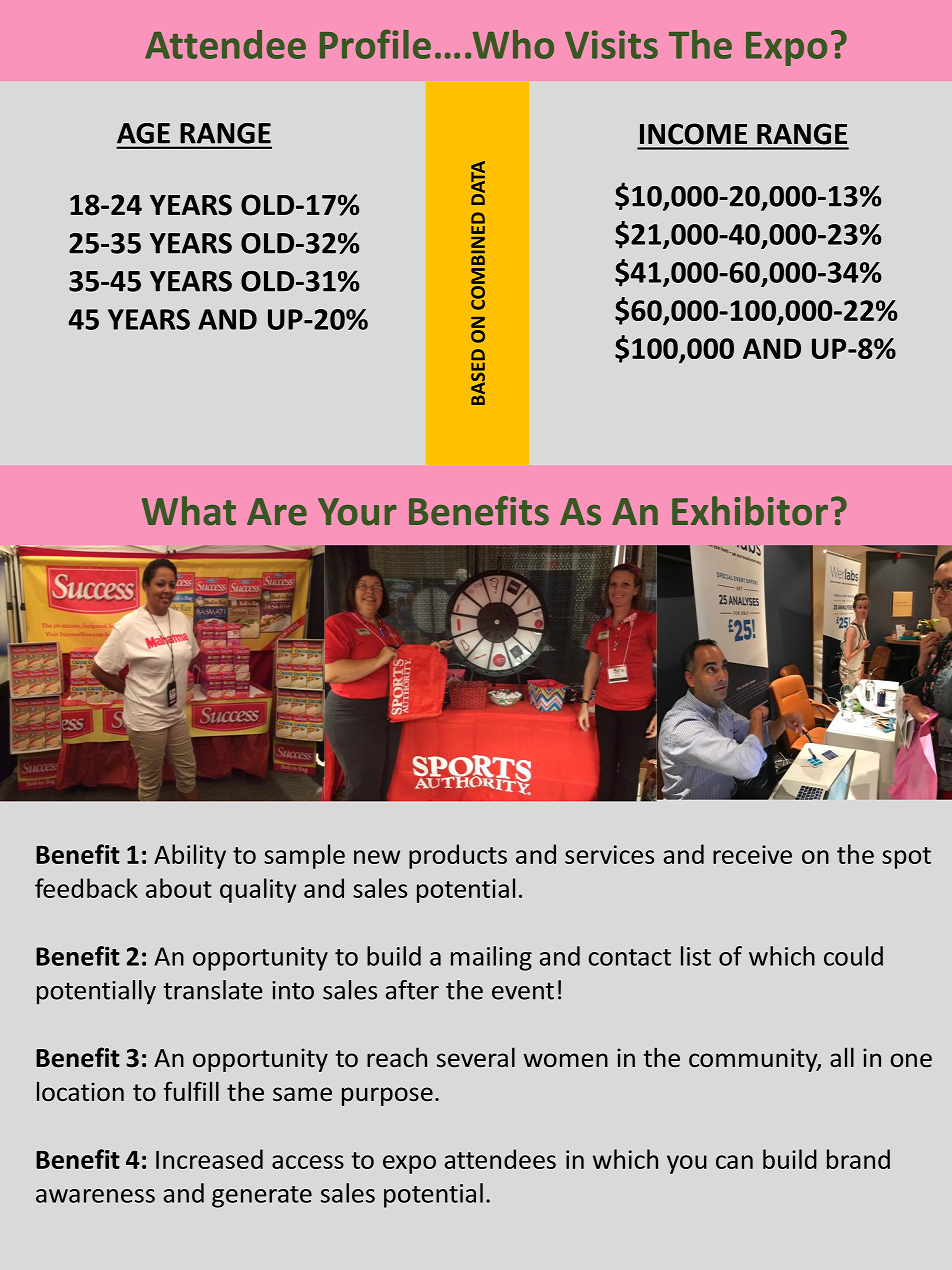 The height and width of the image is (1270, 952). I want to click on products, so click(458, 856).
